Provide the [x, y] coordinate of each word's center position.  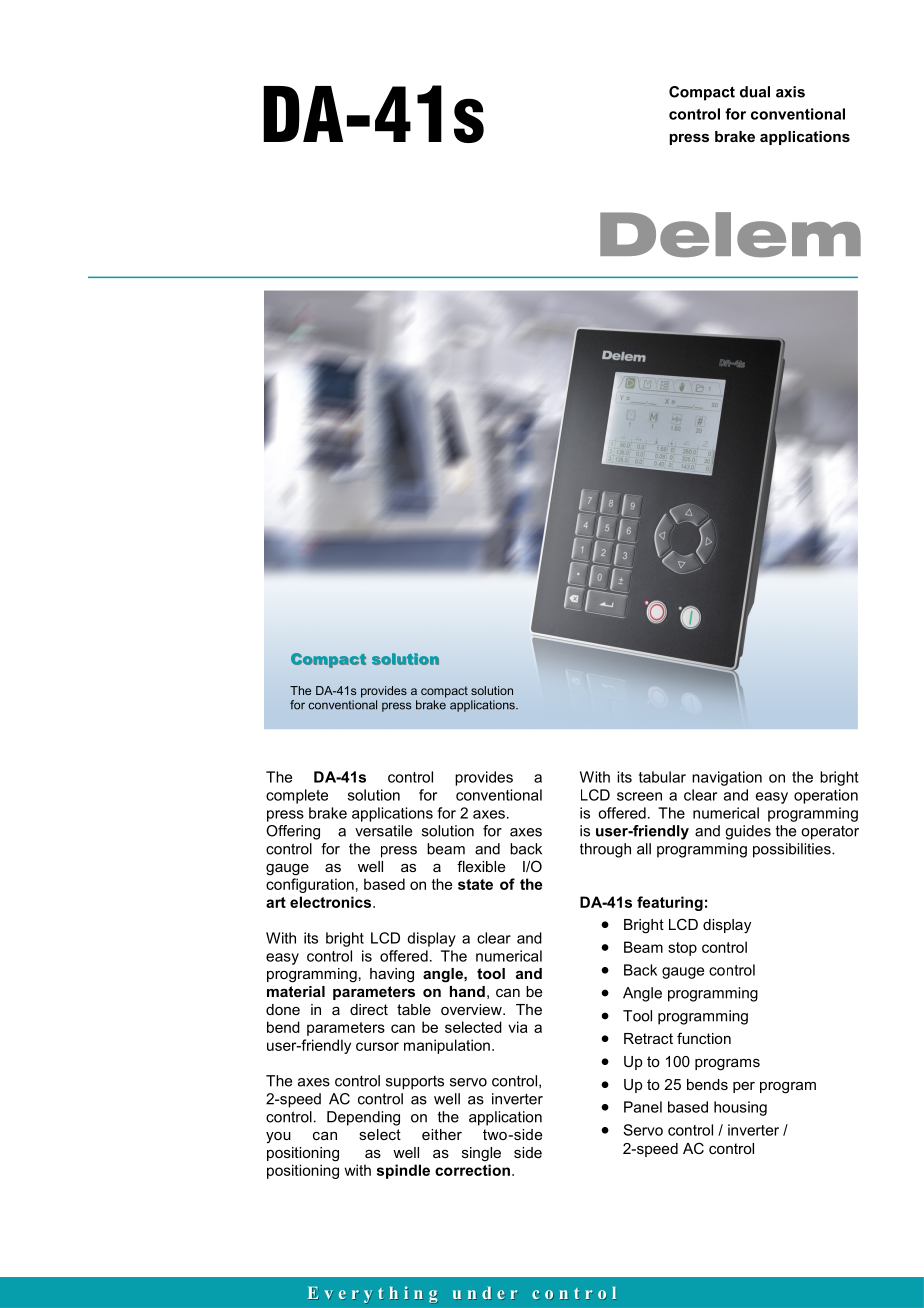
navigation [727, 778]
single [481, 1154]
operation [826, 796]
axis [790, 92]
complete [297, 796]
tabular [662, 777]
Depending [363, 1118]
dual [755, 92]
